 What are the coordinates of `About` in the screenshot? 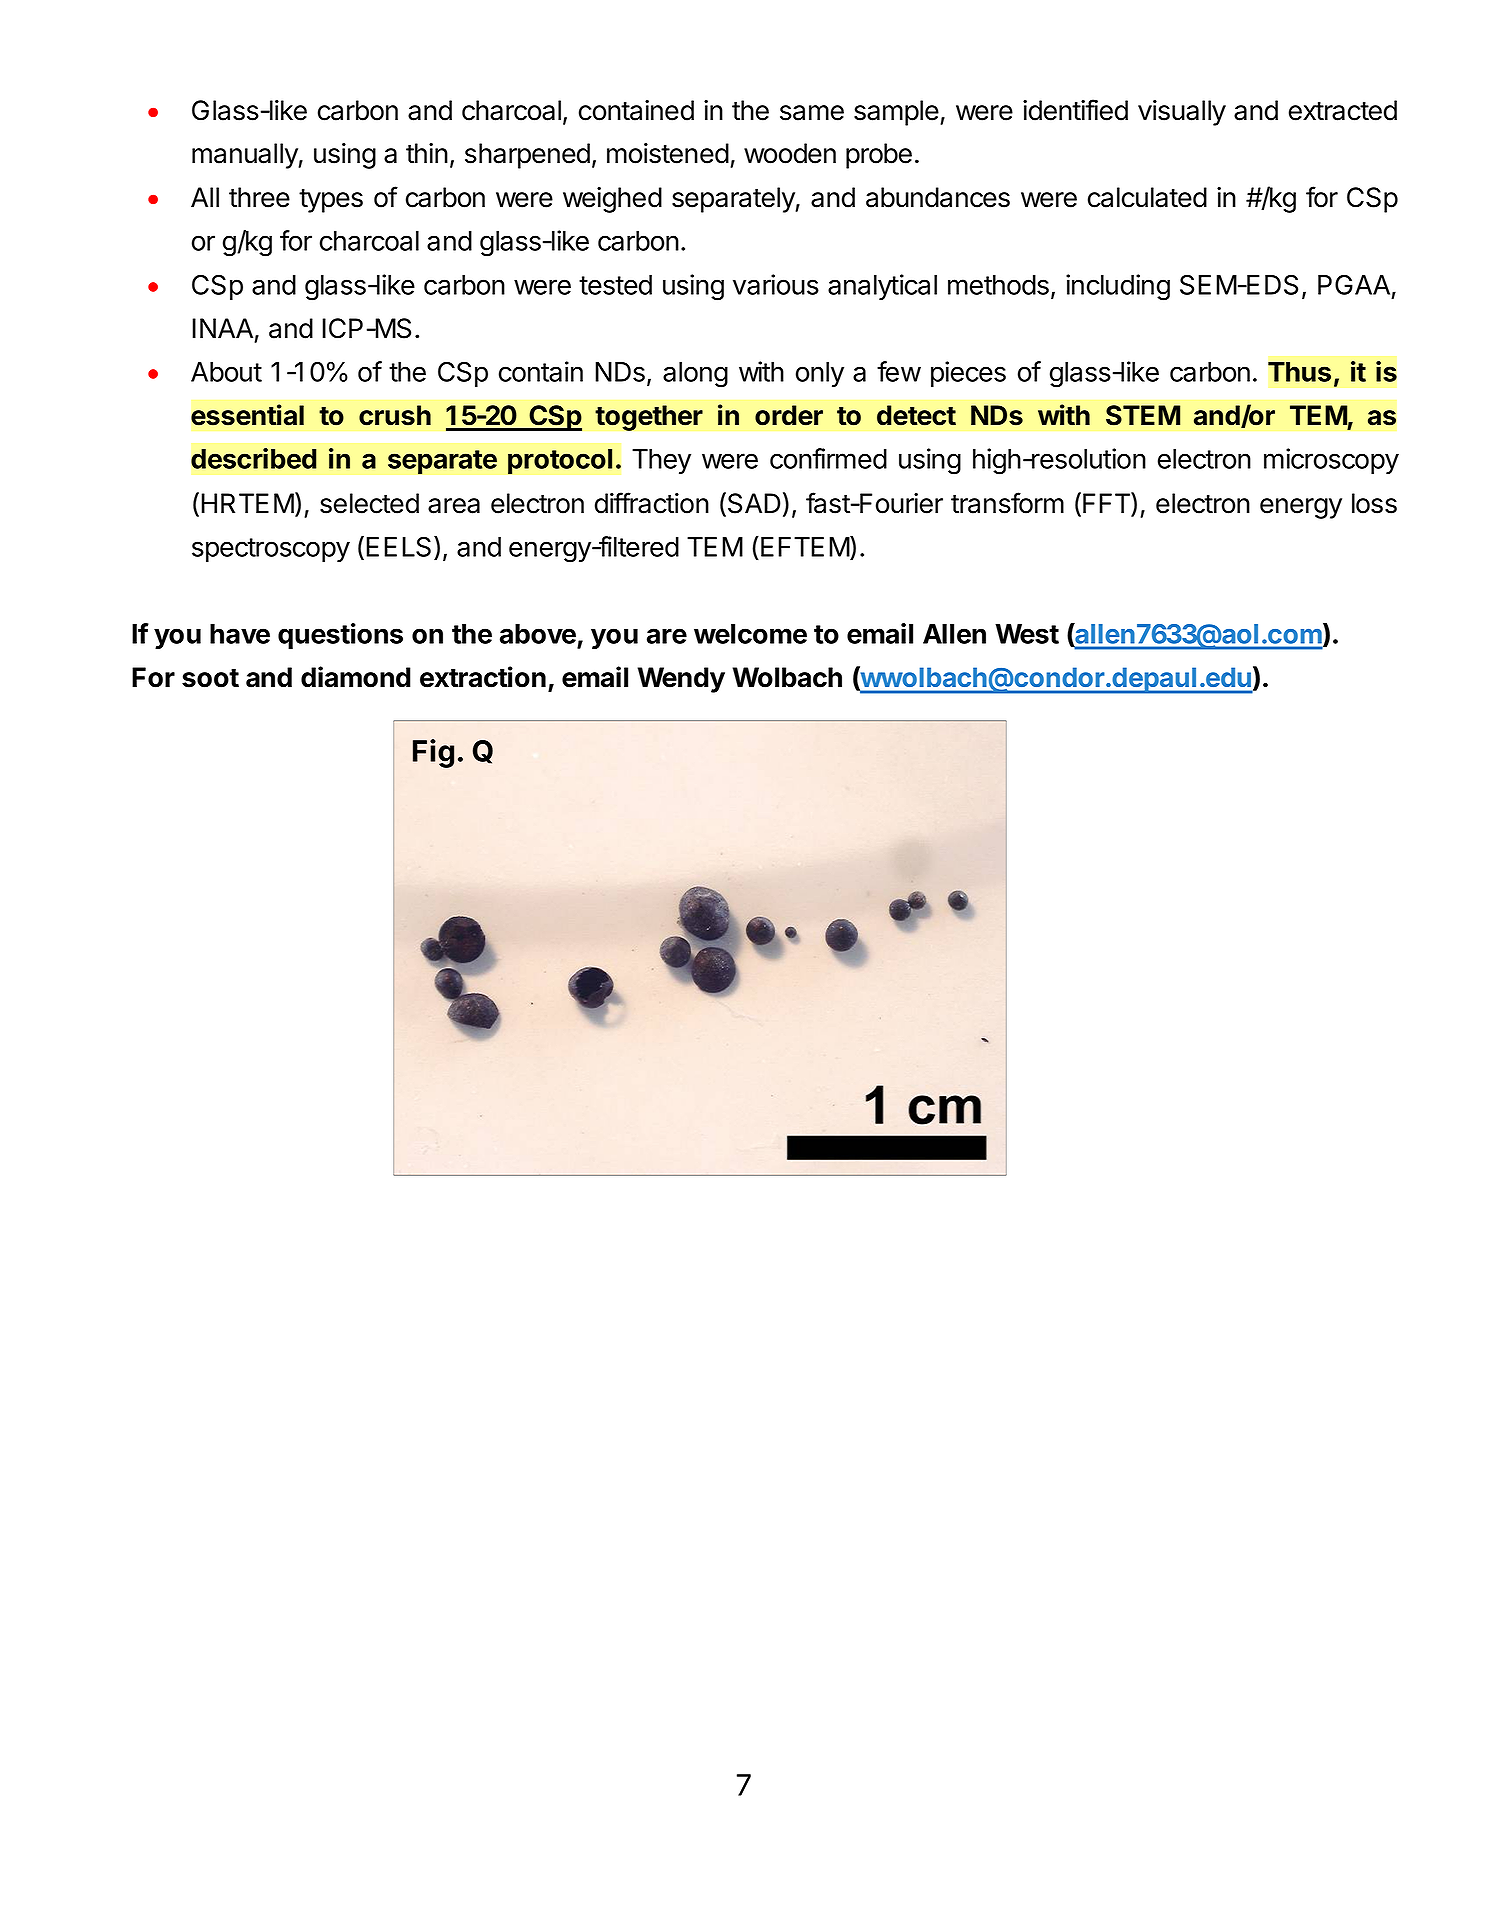 It's located at (226, 372).
